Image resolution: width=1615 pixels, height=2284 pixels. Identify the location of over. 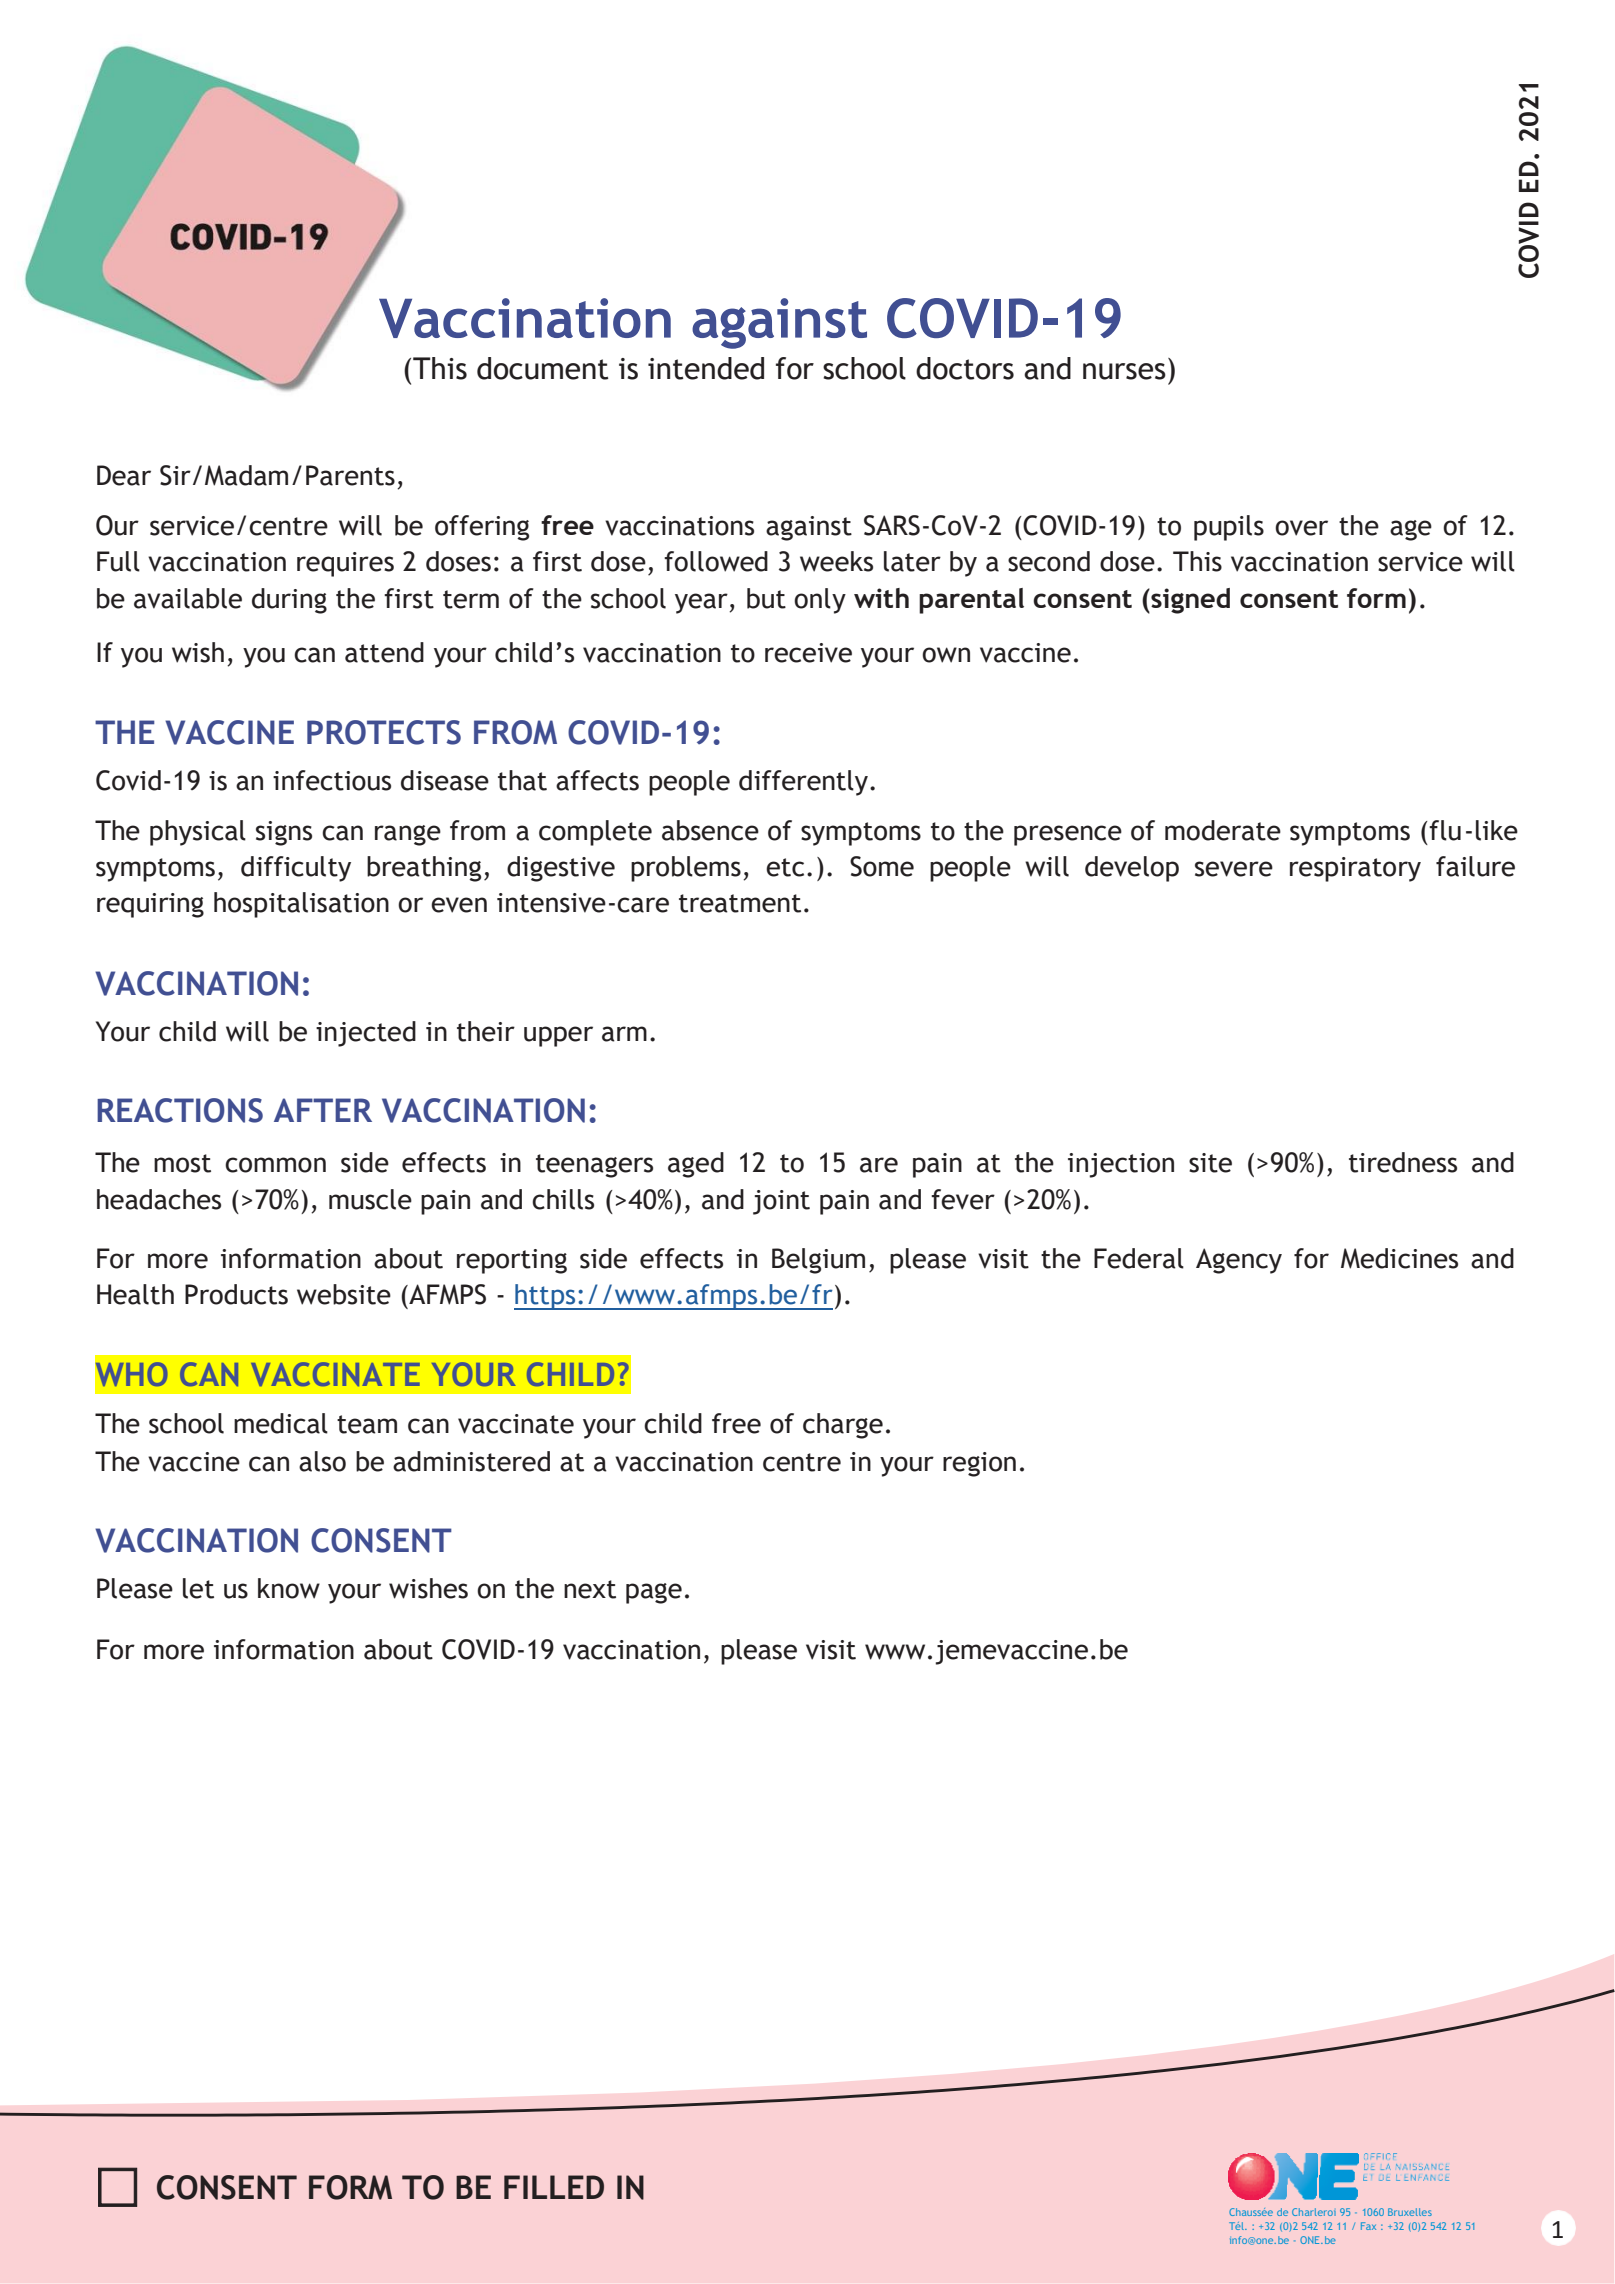
(1301, 528).
